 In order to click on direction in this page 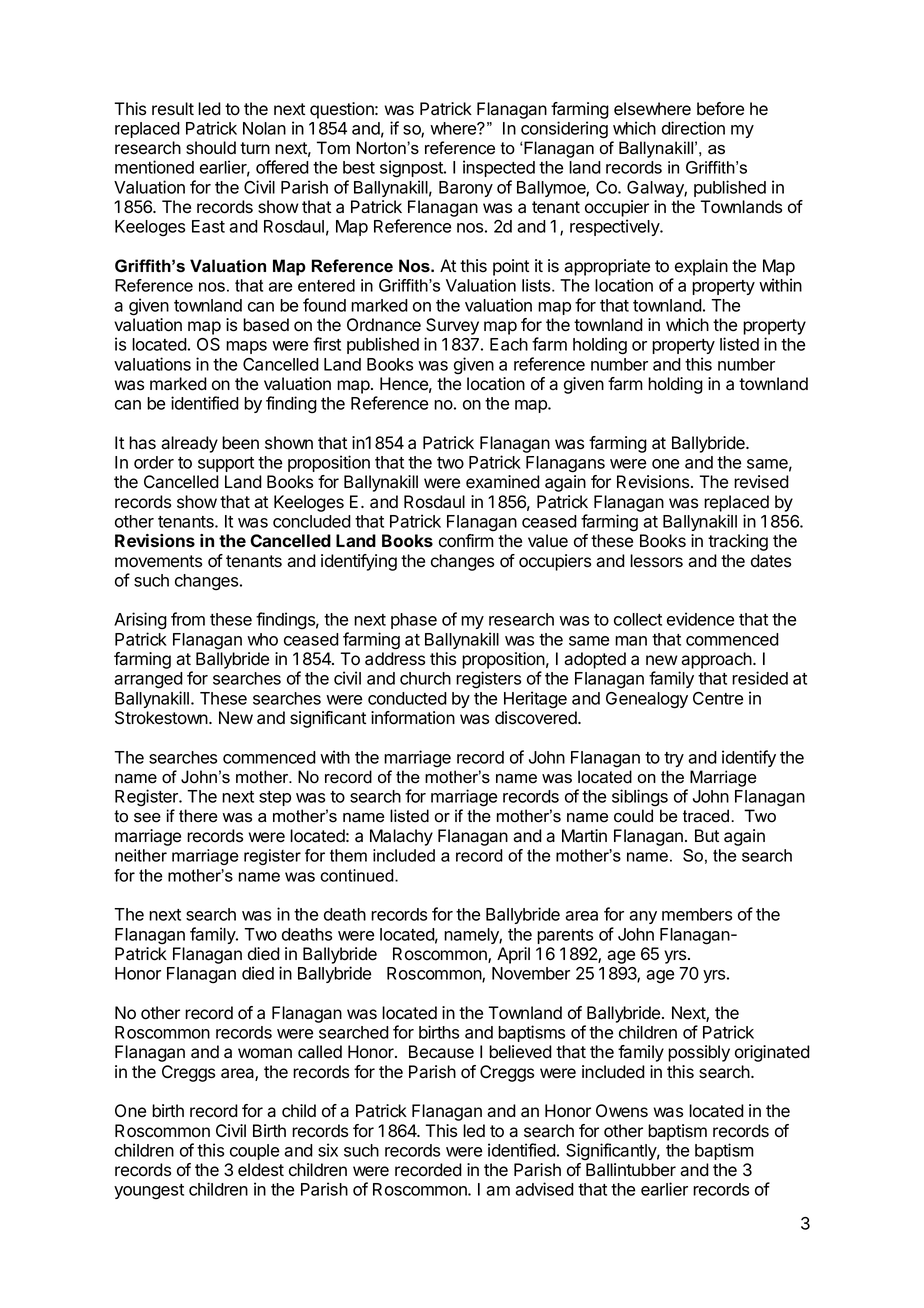, I will do `click(693, 128)`.
